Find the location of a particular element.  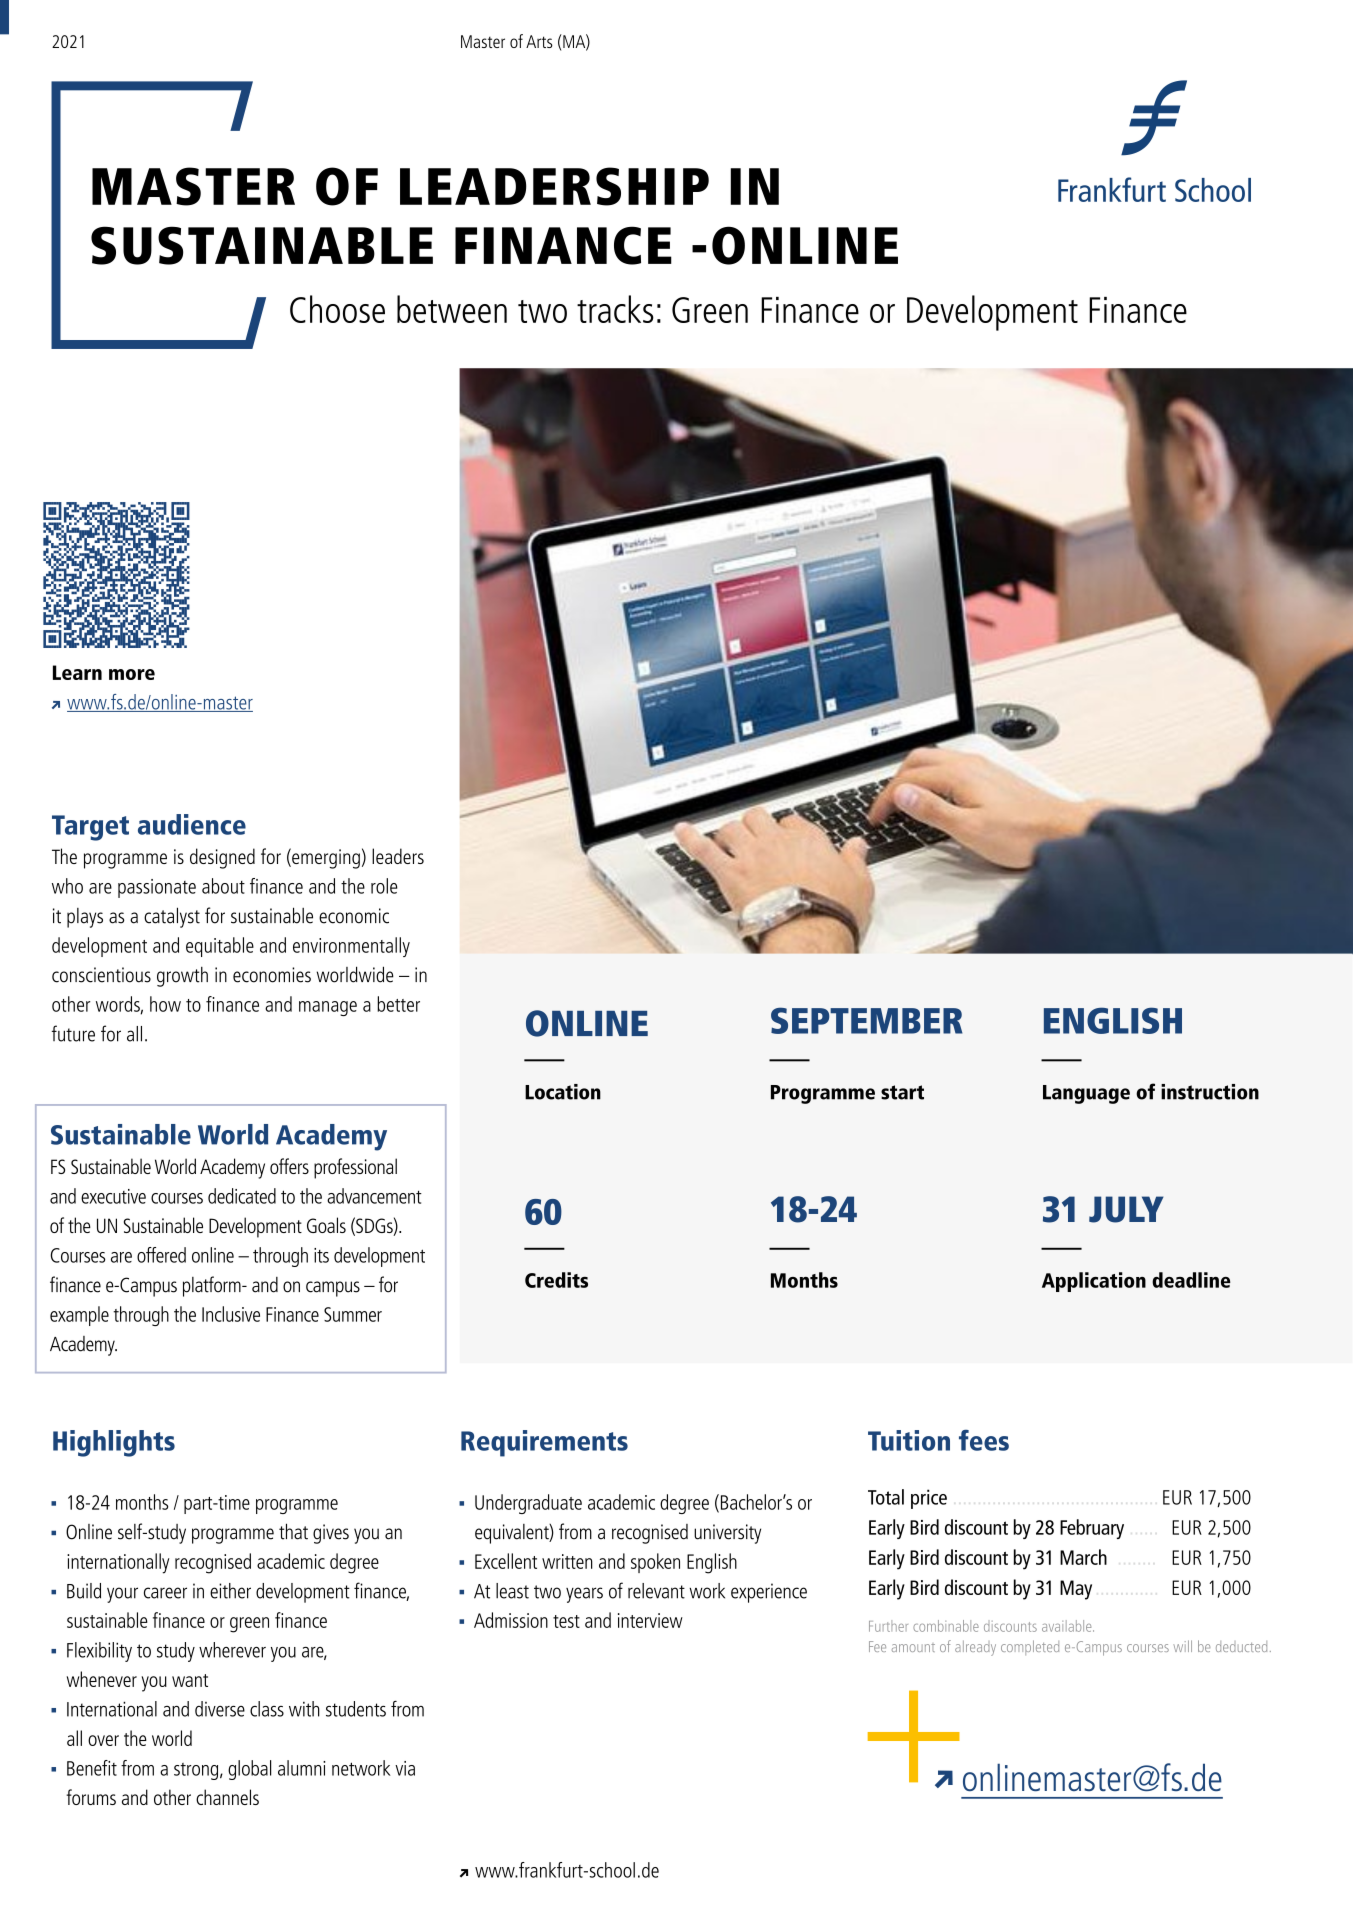

interview is located at coordinates (650, 1620).
